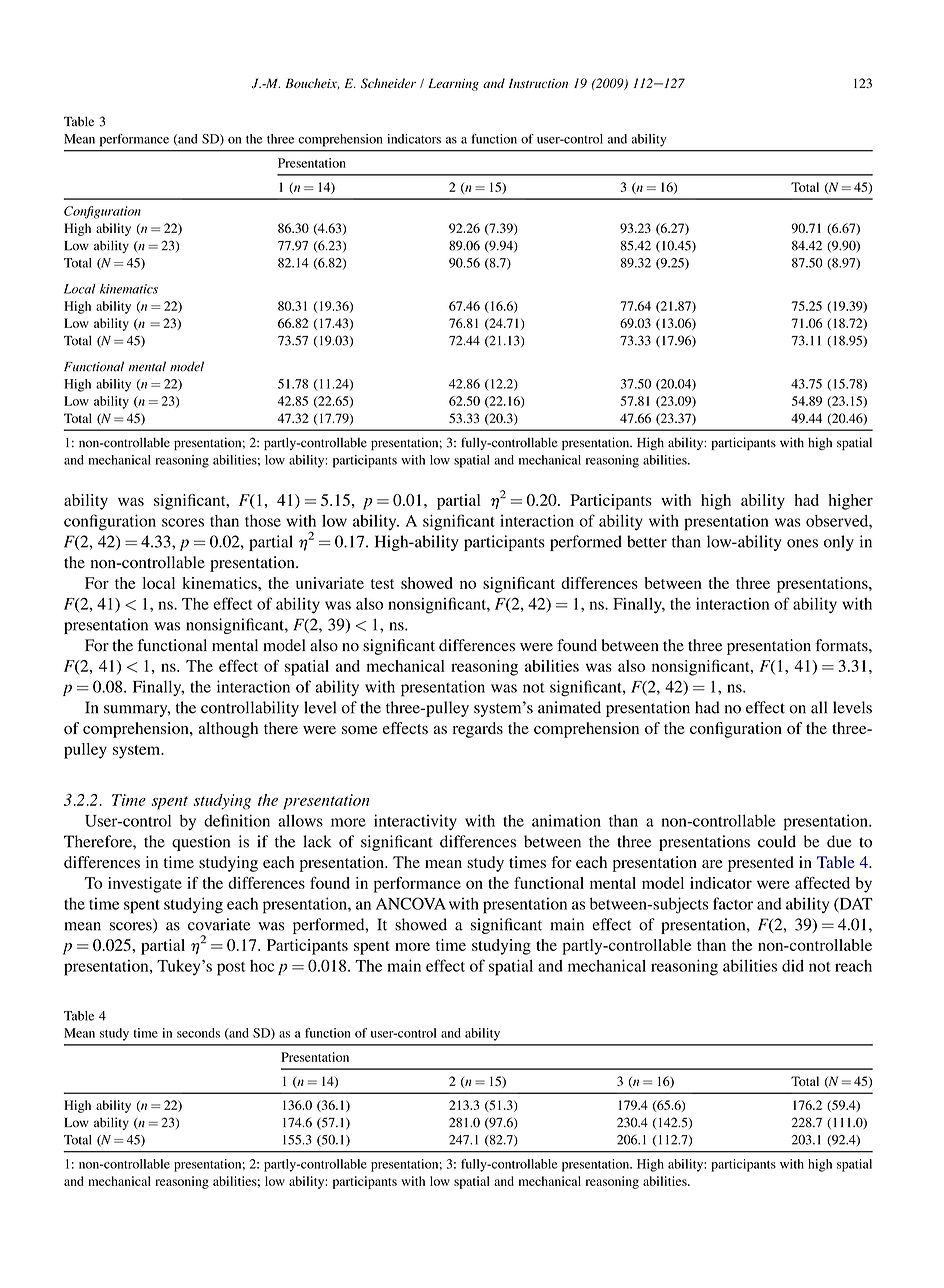  What do you see at coordinates (647, 541) in the screenshot?
I see `better` at bounding box center [647, 541].
